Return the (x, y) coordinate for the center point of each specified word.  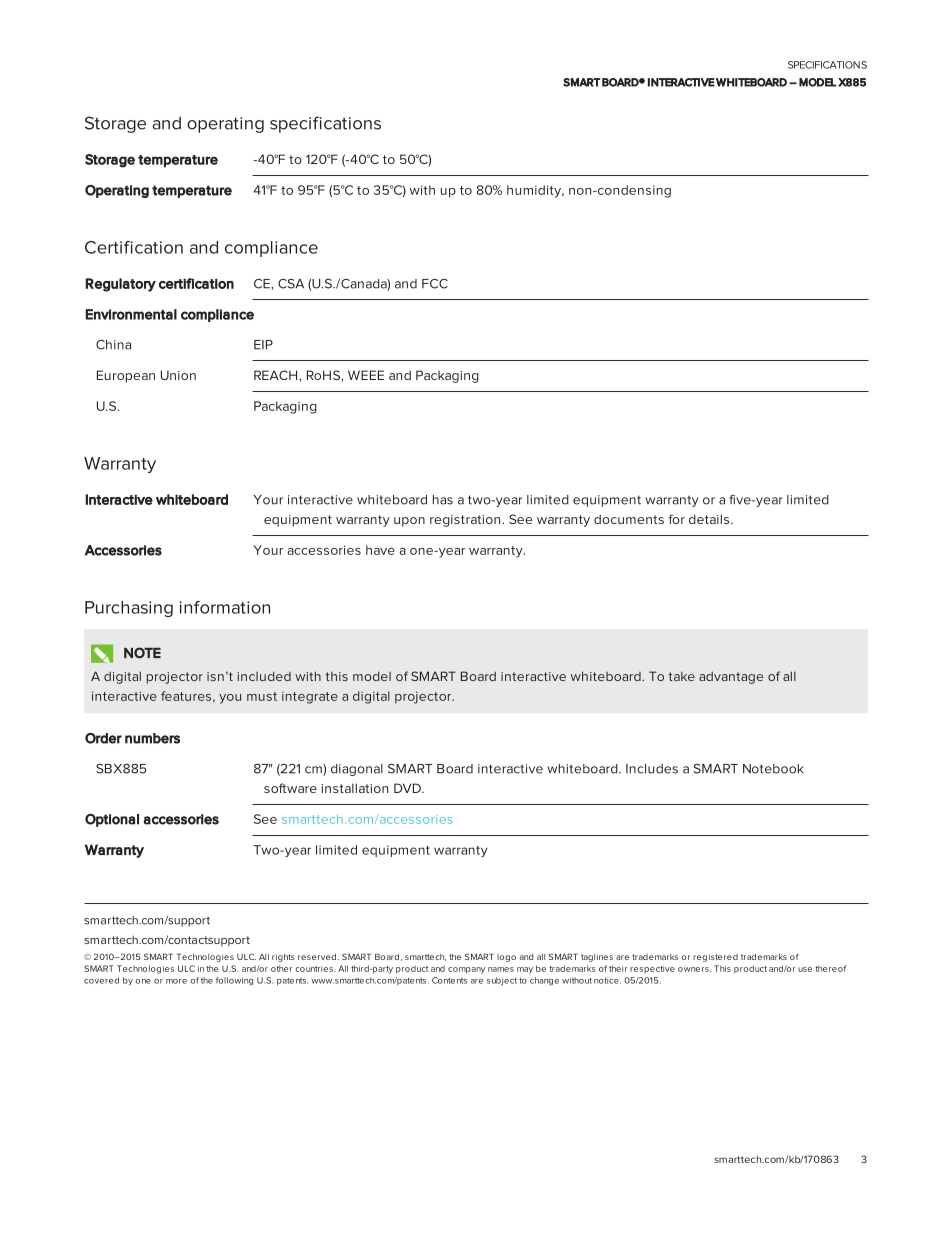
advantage (731, 677)
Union (178, 375)
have (380, 550)
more (176, 981)
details (710, 519)
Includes (652, 769)
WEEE (366, 375)
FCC (435, 284)
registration (466, 521)
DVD (408, 788)
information (225, 607)
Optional (112, 820)
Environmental (131, 314)
